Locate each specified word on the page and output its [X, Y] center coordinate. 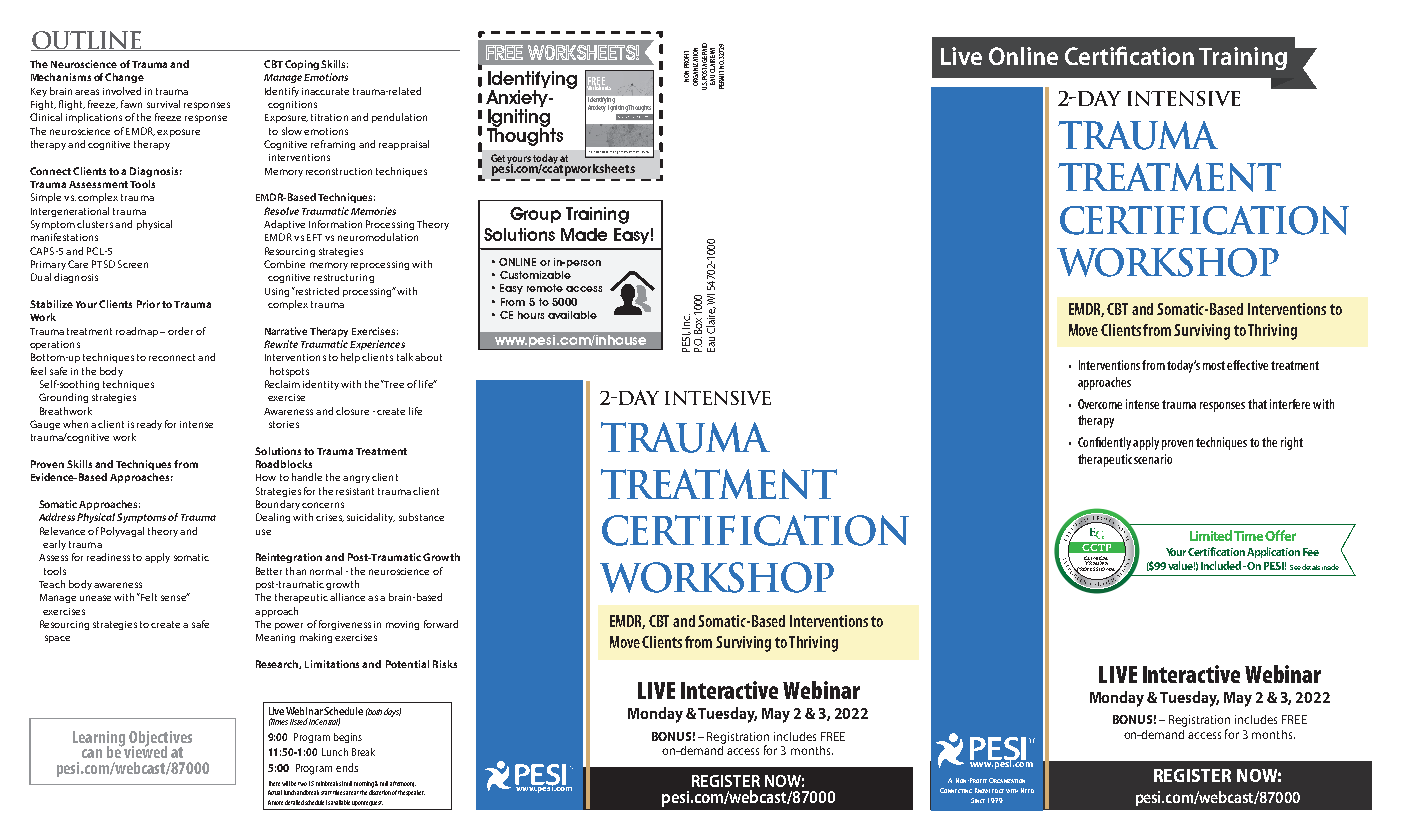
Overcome [1100, 404]
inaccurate [325, 91]
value [1181, 565]
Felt [148, 597]
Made [584, 234]
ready [149, 425]
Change [124, 78]
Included [1222, 565]
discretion [380, 792]
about [428, 357]
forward [441, 624]
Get [498, 158]
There [274, 783]
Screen [133, 264]
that [1257, 404]
